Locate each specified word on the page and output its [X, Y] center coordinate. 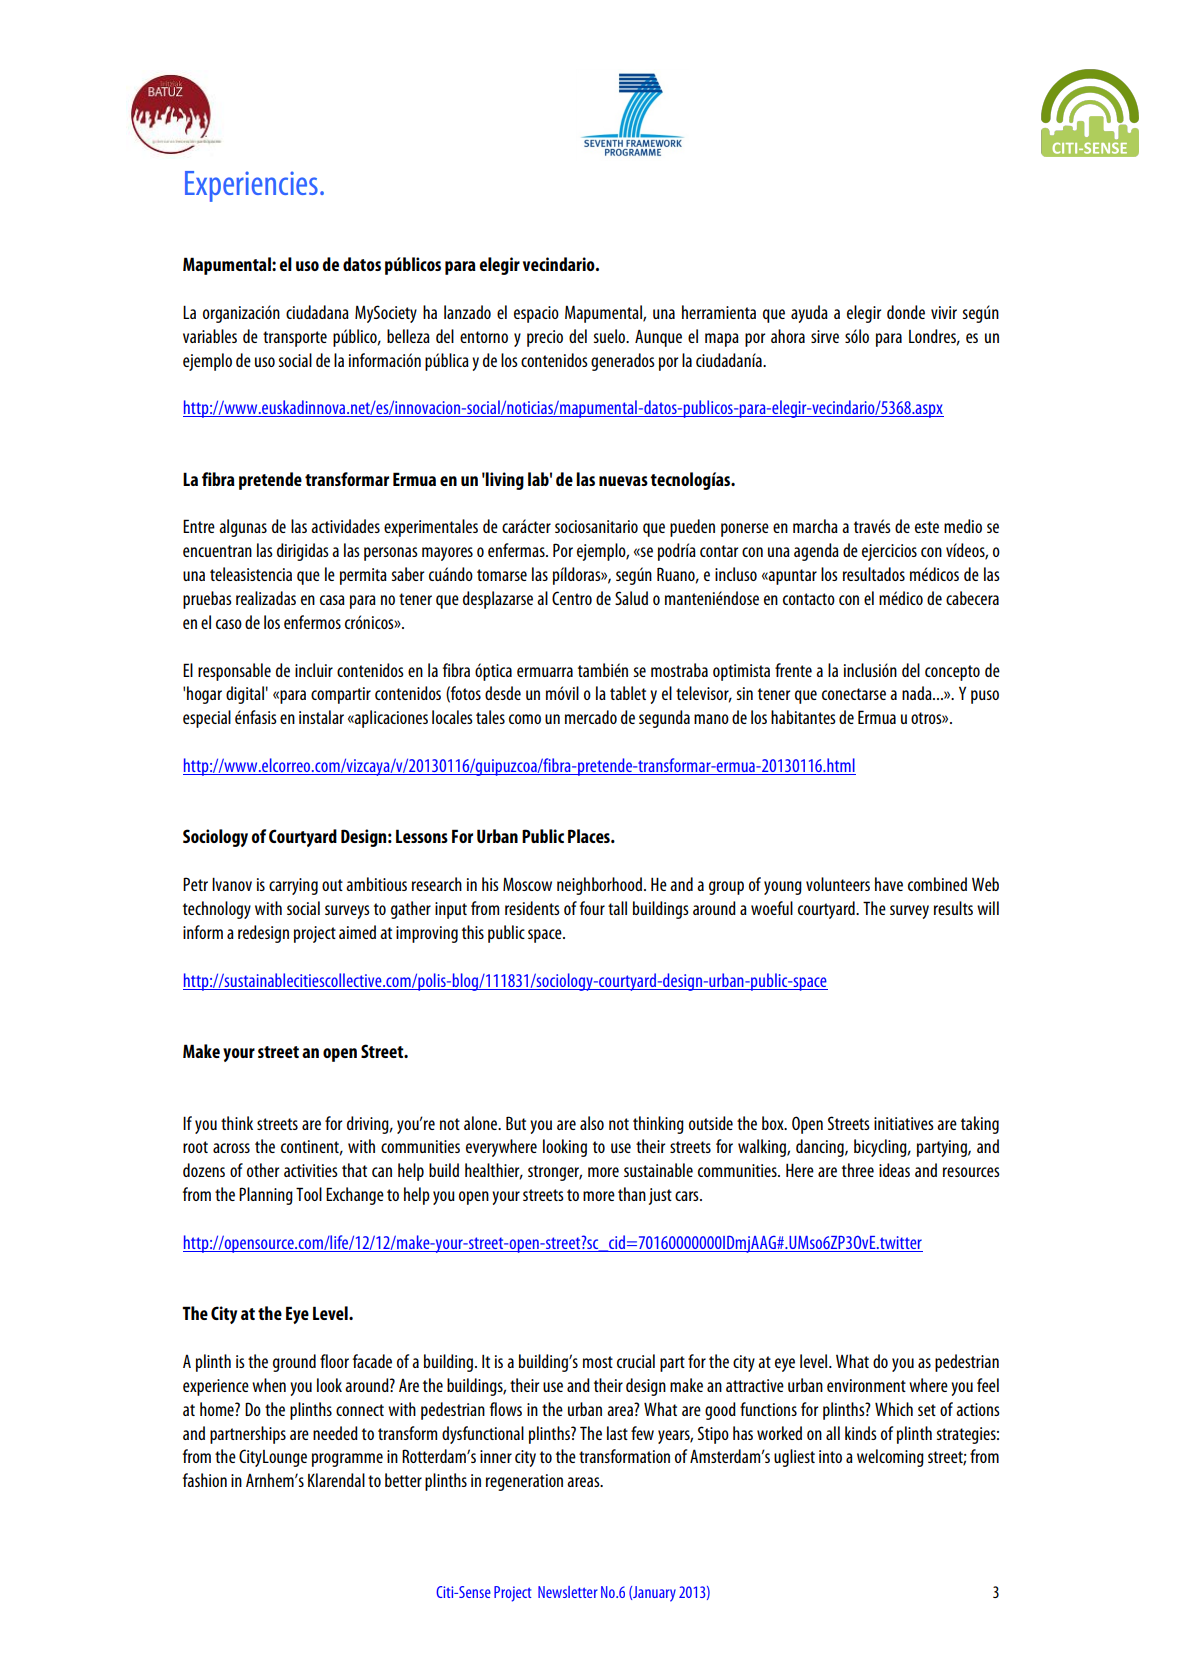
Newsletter [568, 1592]
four [592, 908]
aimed [357, 932]
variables [210, 336]
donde [906, 312]
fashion [205, 1480]
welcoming [890, 1458]
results [953, 908]
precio [545, 338]
